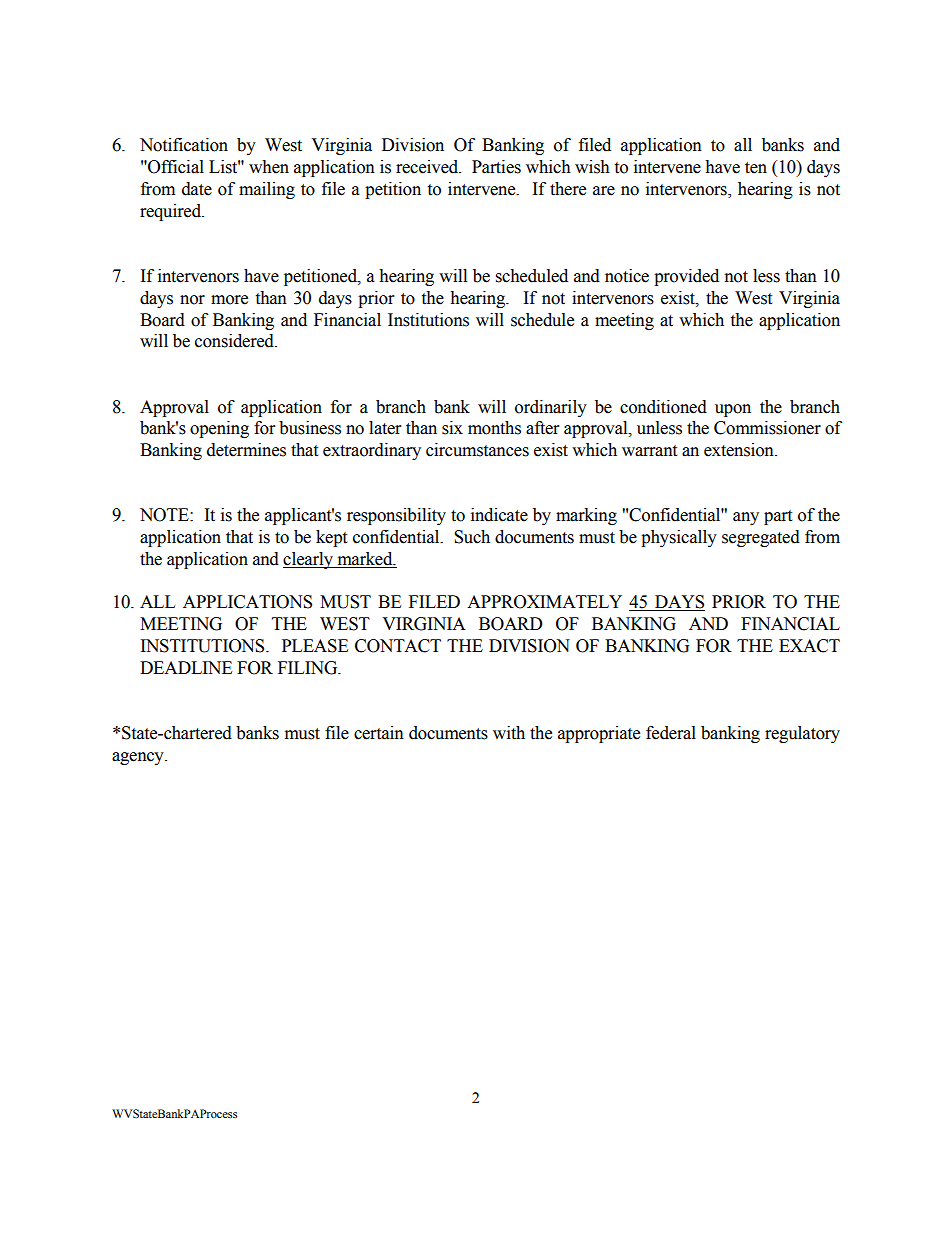 This screenshot has height=1233, width=952. What do you see at coordinates (472, 537) in the screenshot?
I see `Such` at bounding box center [472, 537].
